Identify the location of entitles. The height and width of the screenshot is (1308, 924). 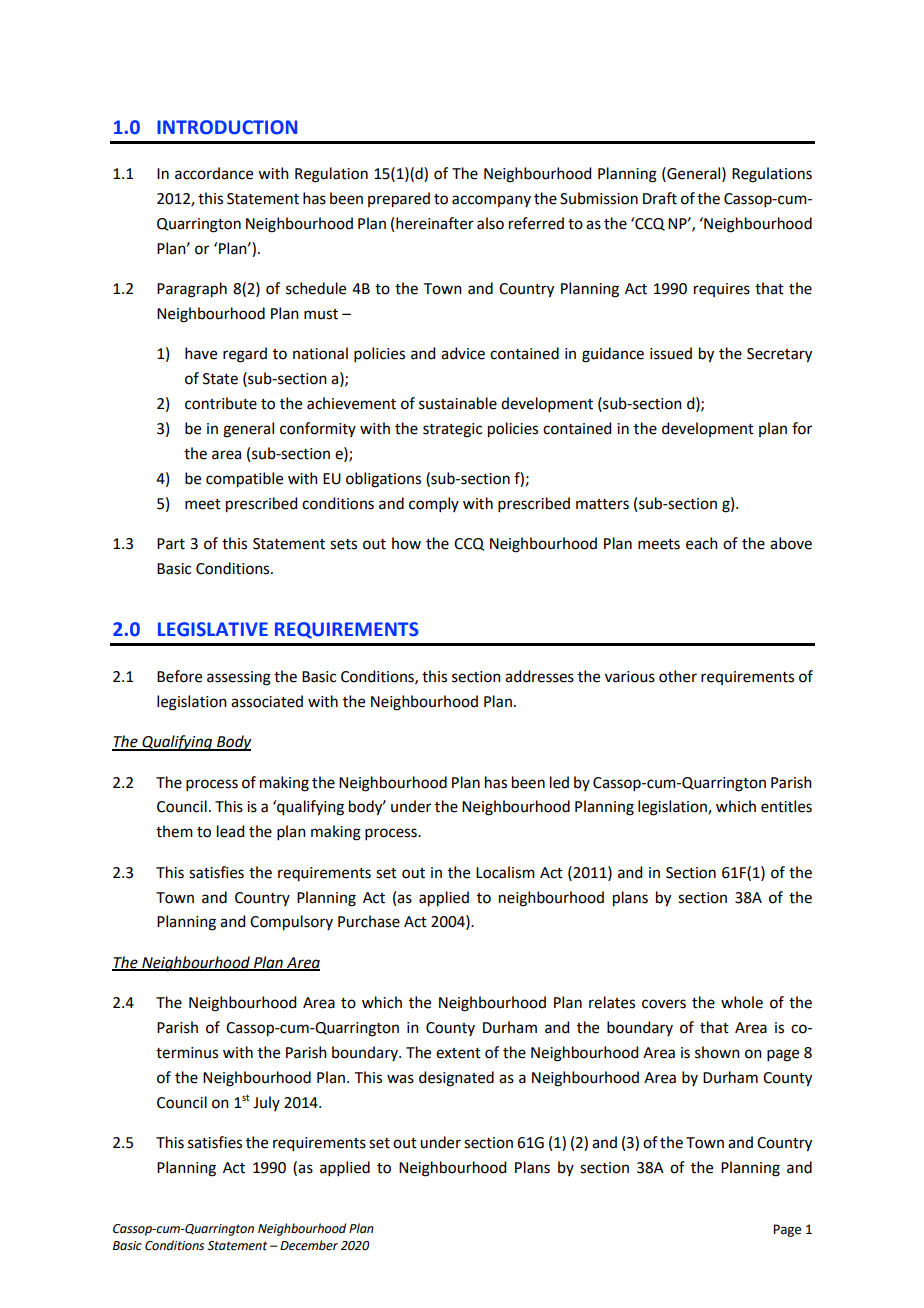
(786, 806).
